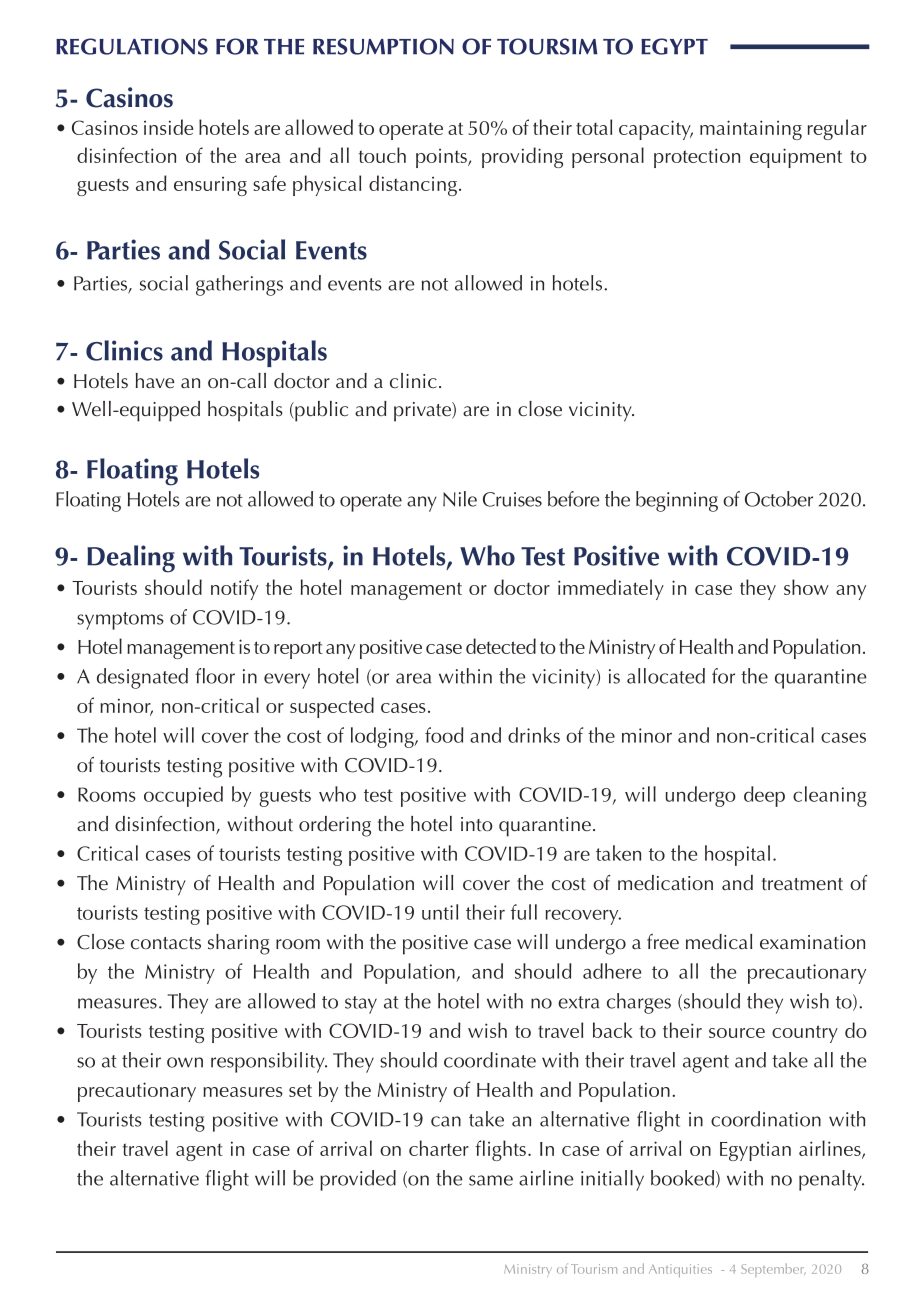 This image has width=924, height=1308. Describe the element at coordinates (168, 127) in the image. I see `inside` at that location.
